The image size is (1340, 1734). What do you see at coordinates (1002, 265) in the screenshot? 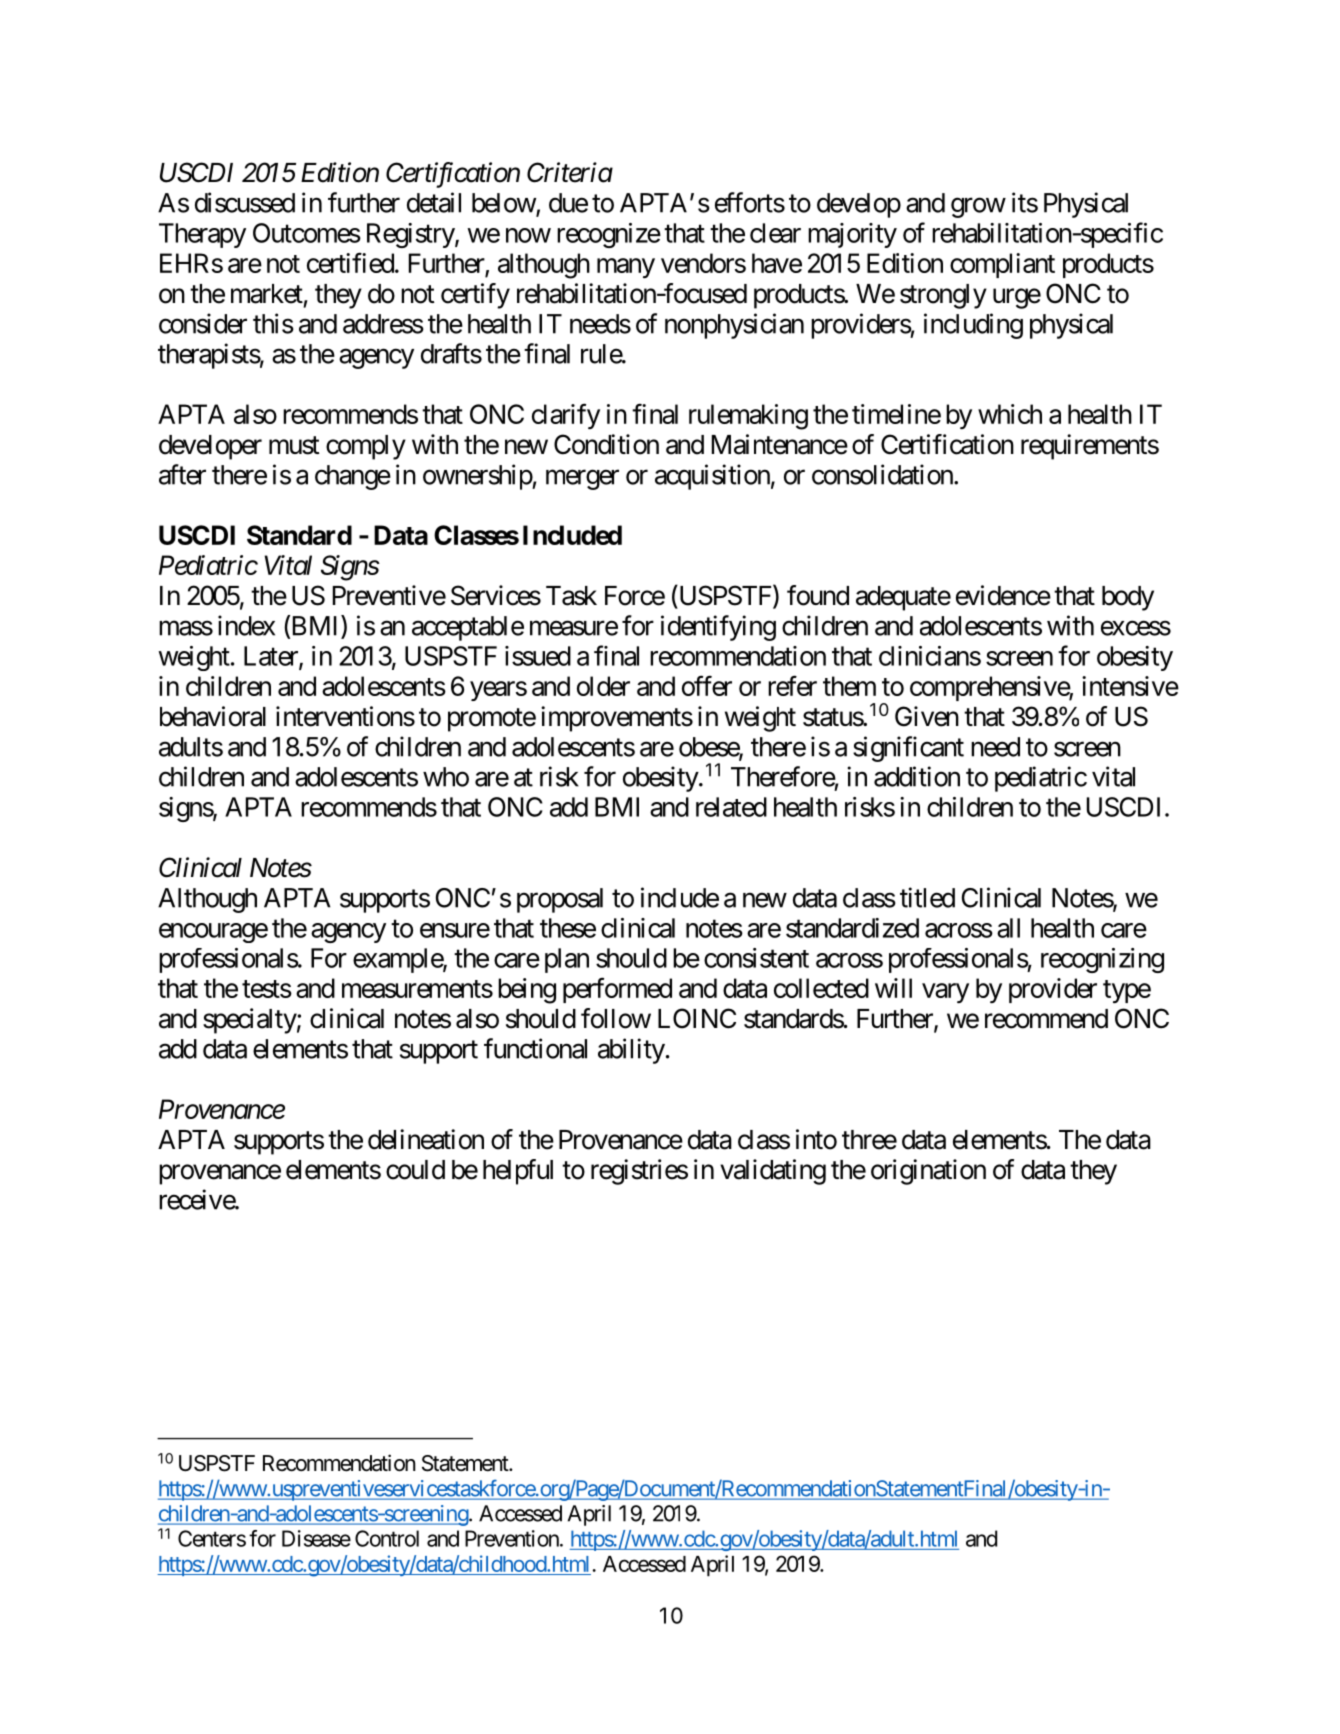
I see `compliant` at bounding box center [1002, 265].
